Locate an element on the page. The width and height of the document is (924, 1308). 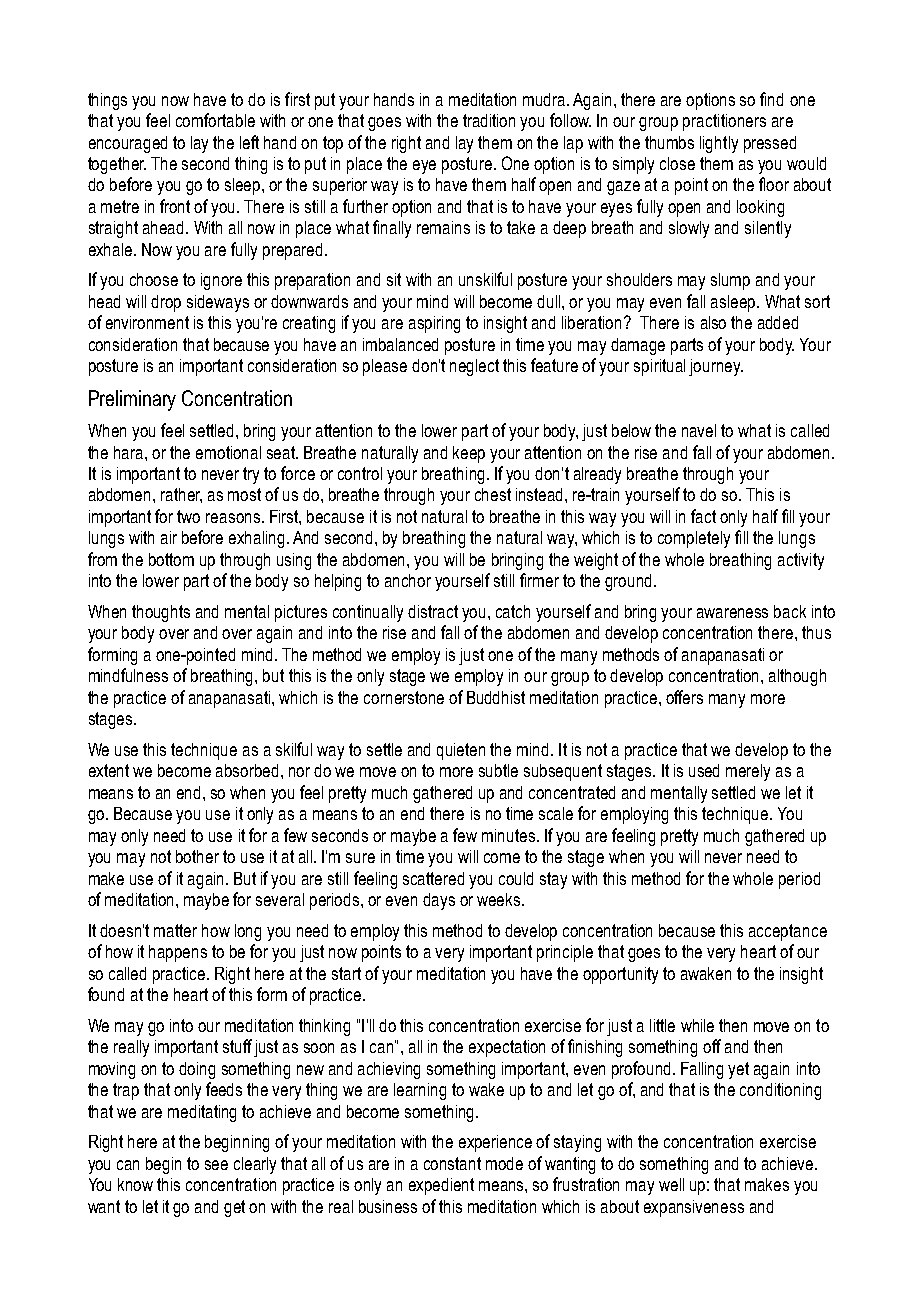
comfortable is located at coordinates (215, 120).
